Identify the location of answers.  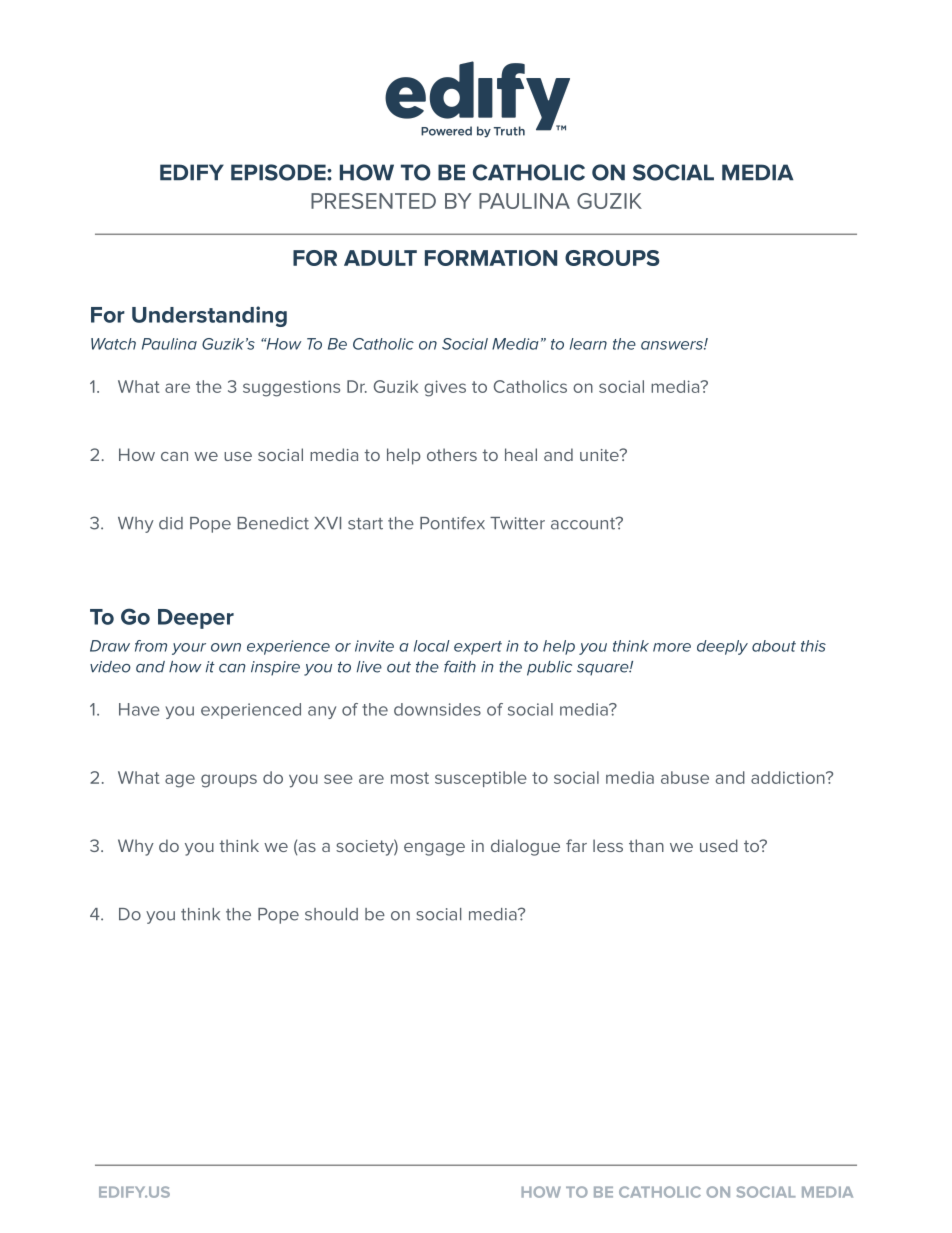
(673, 345).
